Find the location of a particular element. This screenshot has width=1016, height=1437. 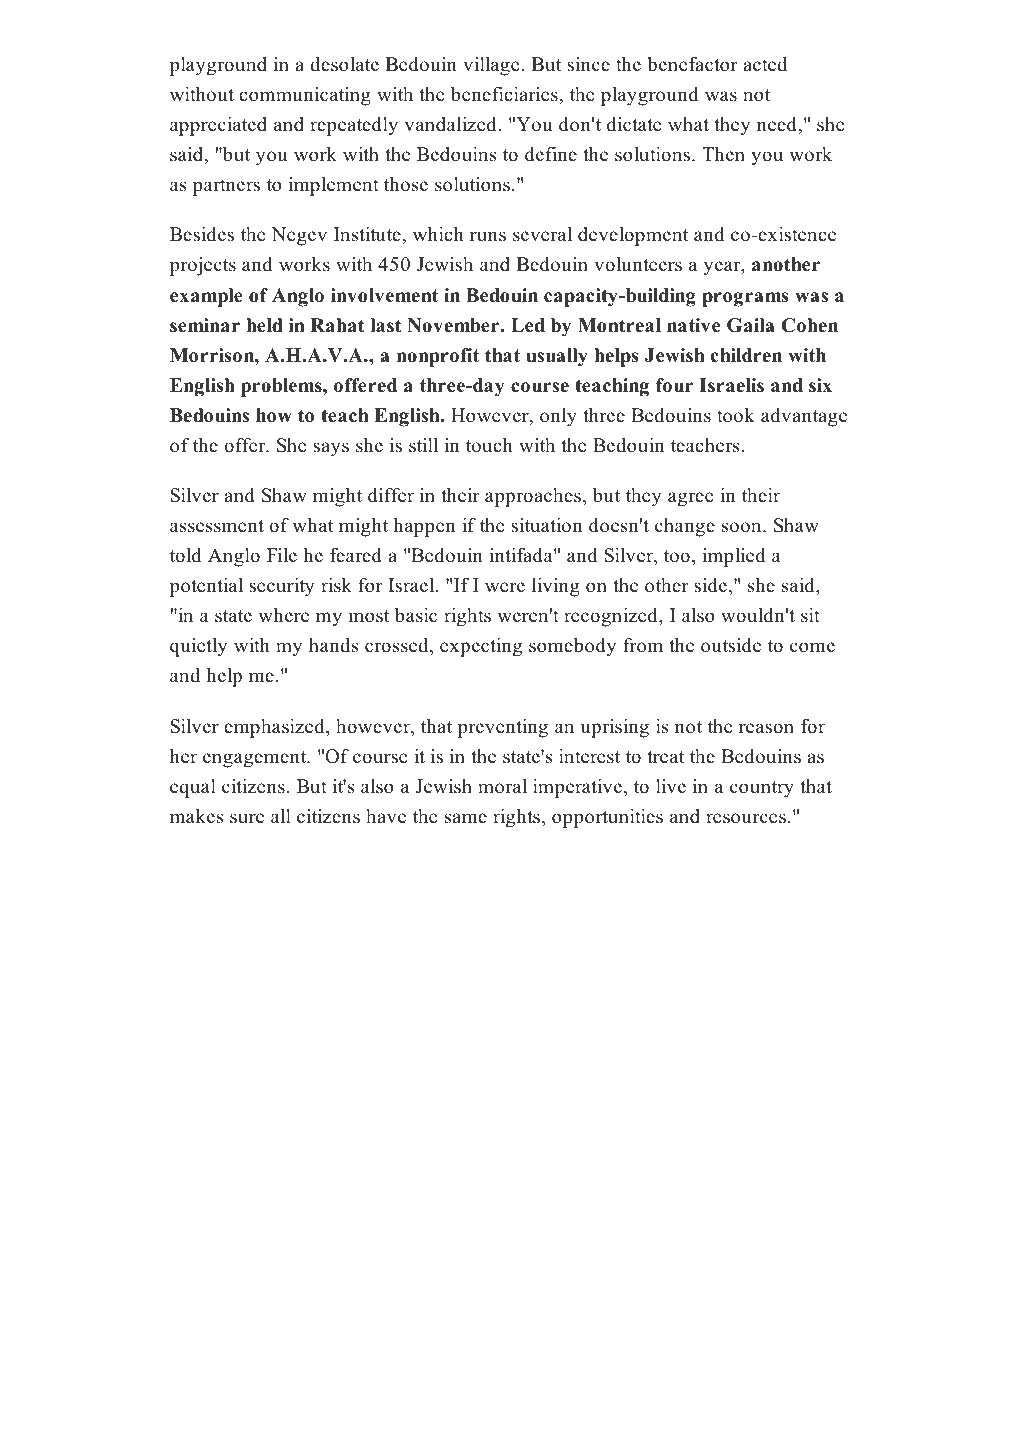

says is located at coordinates (331, 449).
